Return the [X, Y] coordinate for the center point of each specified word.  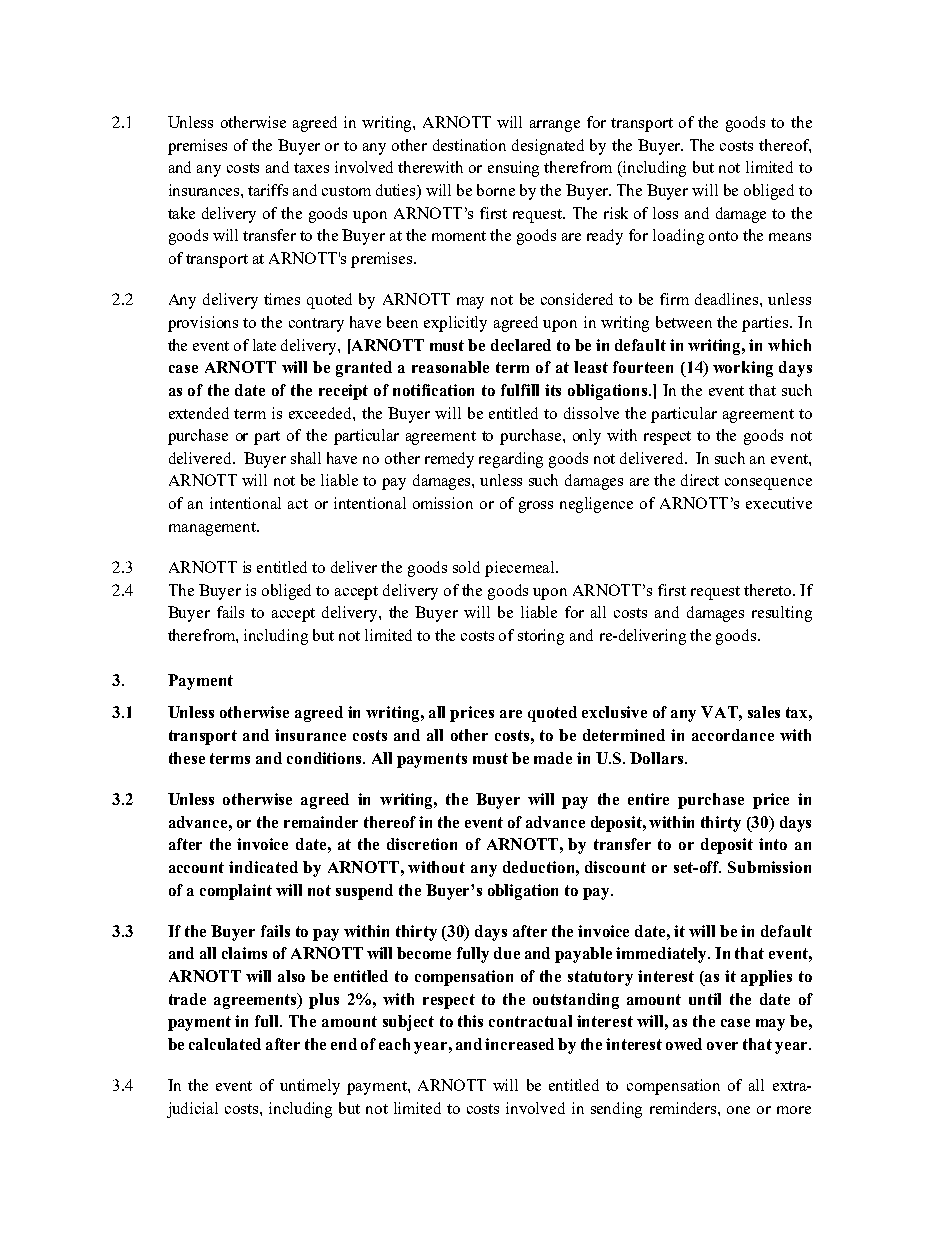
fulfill [520, 390]
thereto [769, 590]
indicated [263, 867]
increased [519, 1044]
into [773, 844]
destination [469, 145]
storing [541, 637]
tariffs [268, 190]
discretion [422, 844]
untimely [310, 1087]
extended [199, 413]
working [743, 369]
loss [665, 213]
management [213, 529]
